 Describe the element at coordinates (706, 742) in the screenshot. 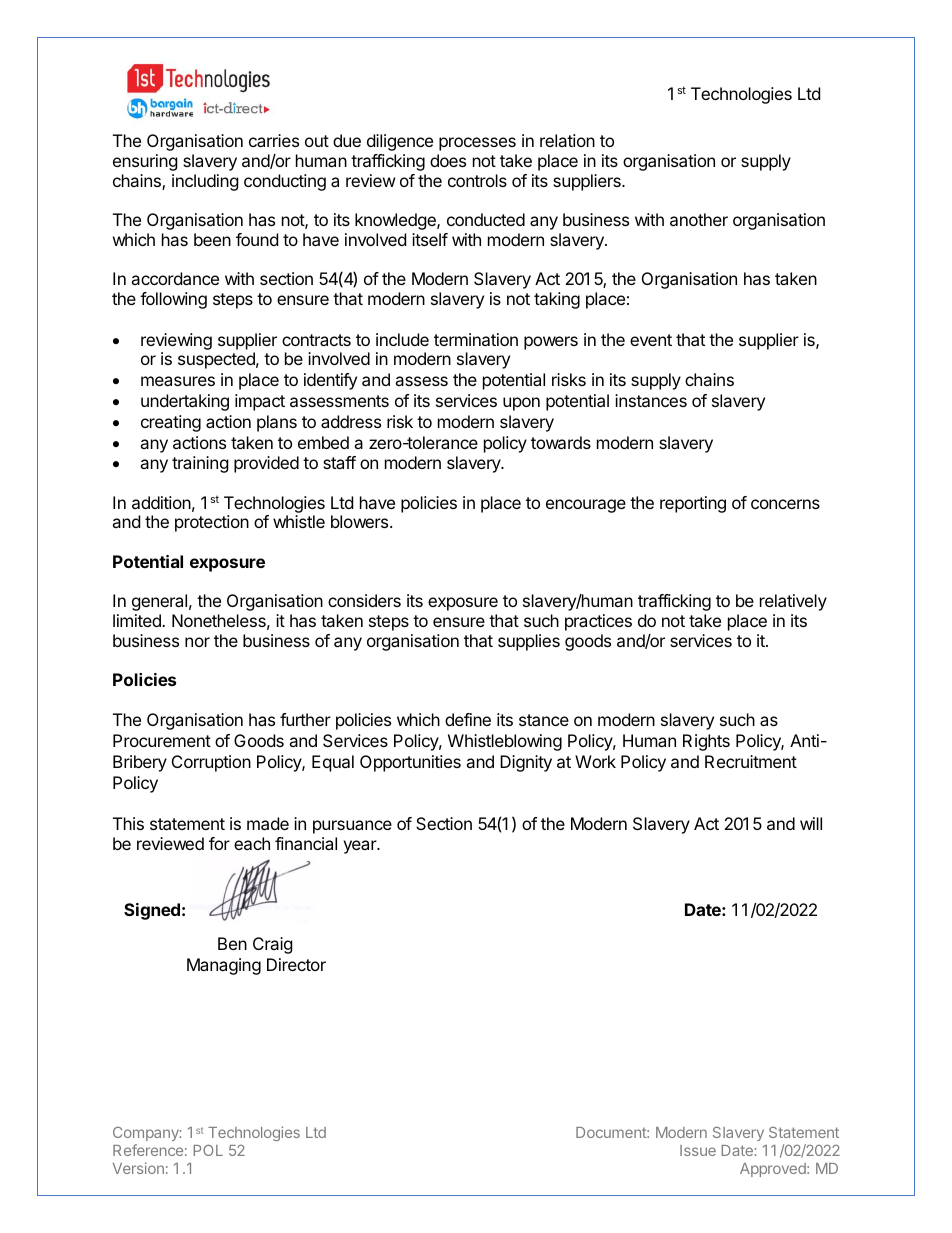

I see `Rights` at that location.
